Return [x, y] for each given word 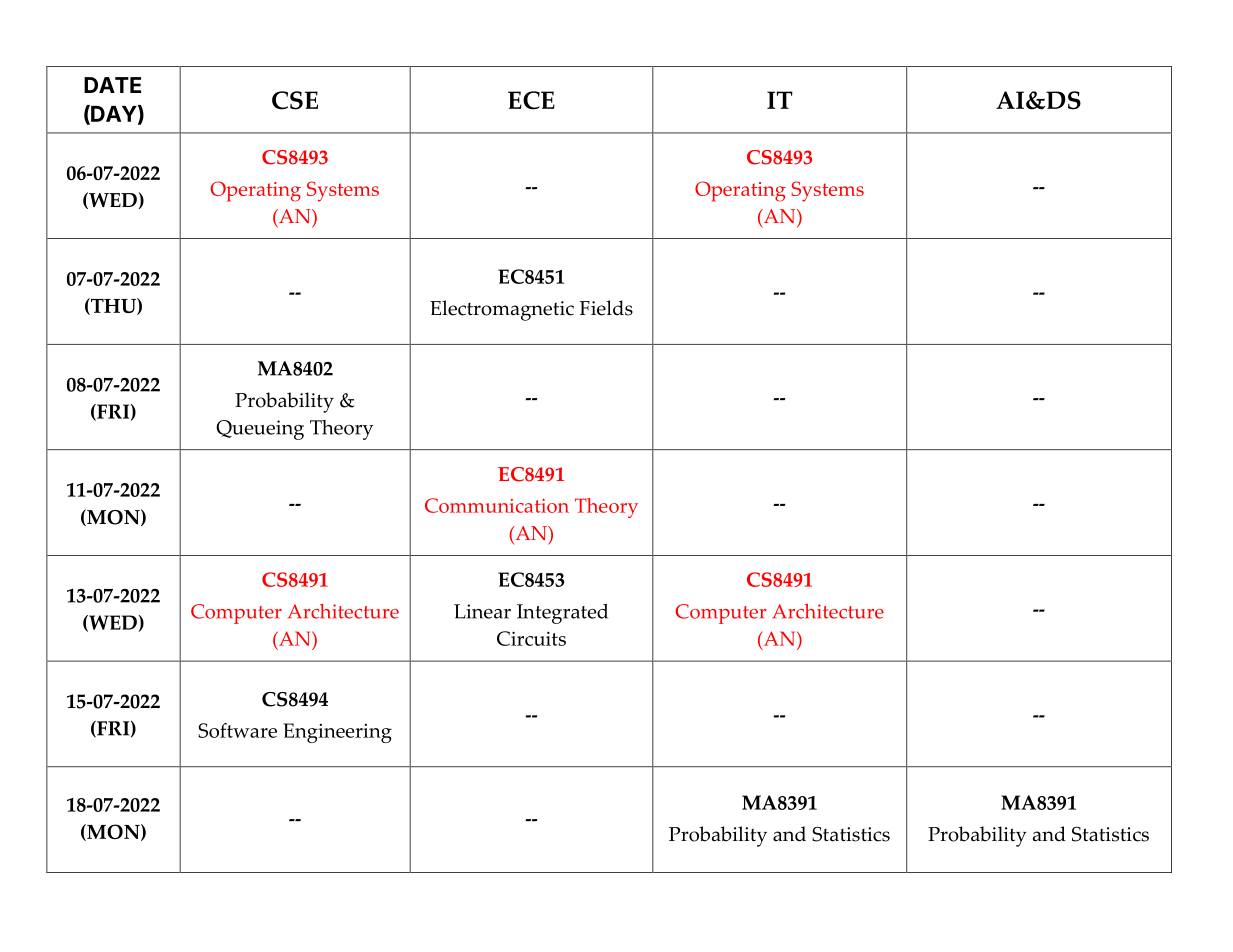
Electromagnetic [502, 310]
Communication [497, 505]
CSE [295, 100]
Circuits [531, 638]
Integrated [562, 613]
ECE [531, 100]
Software [237, 730]
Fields [606, 308]
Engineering [337, 733]
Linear [482, 611]
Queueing [260, 430]
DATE [112, 85]
